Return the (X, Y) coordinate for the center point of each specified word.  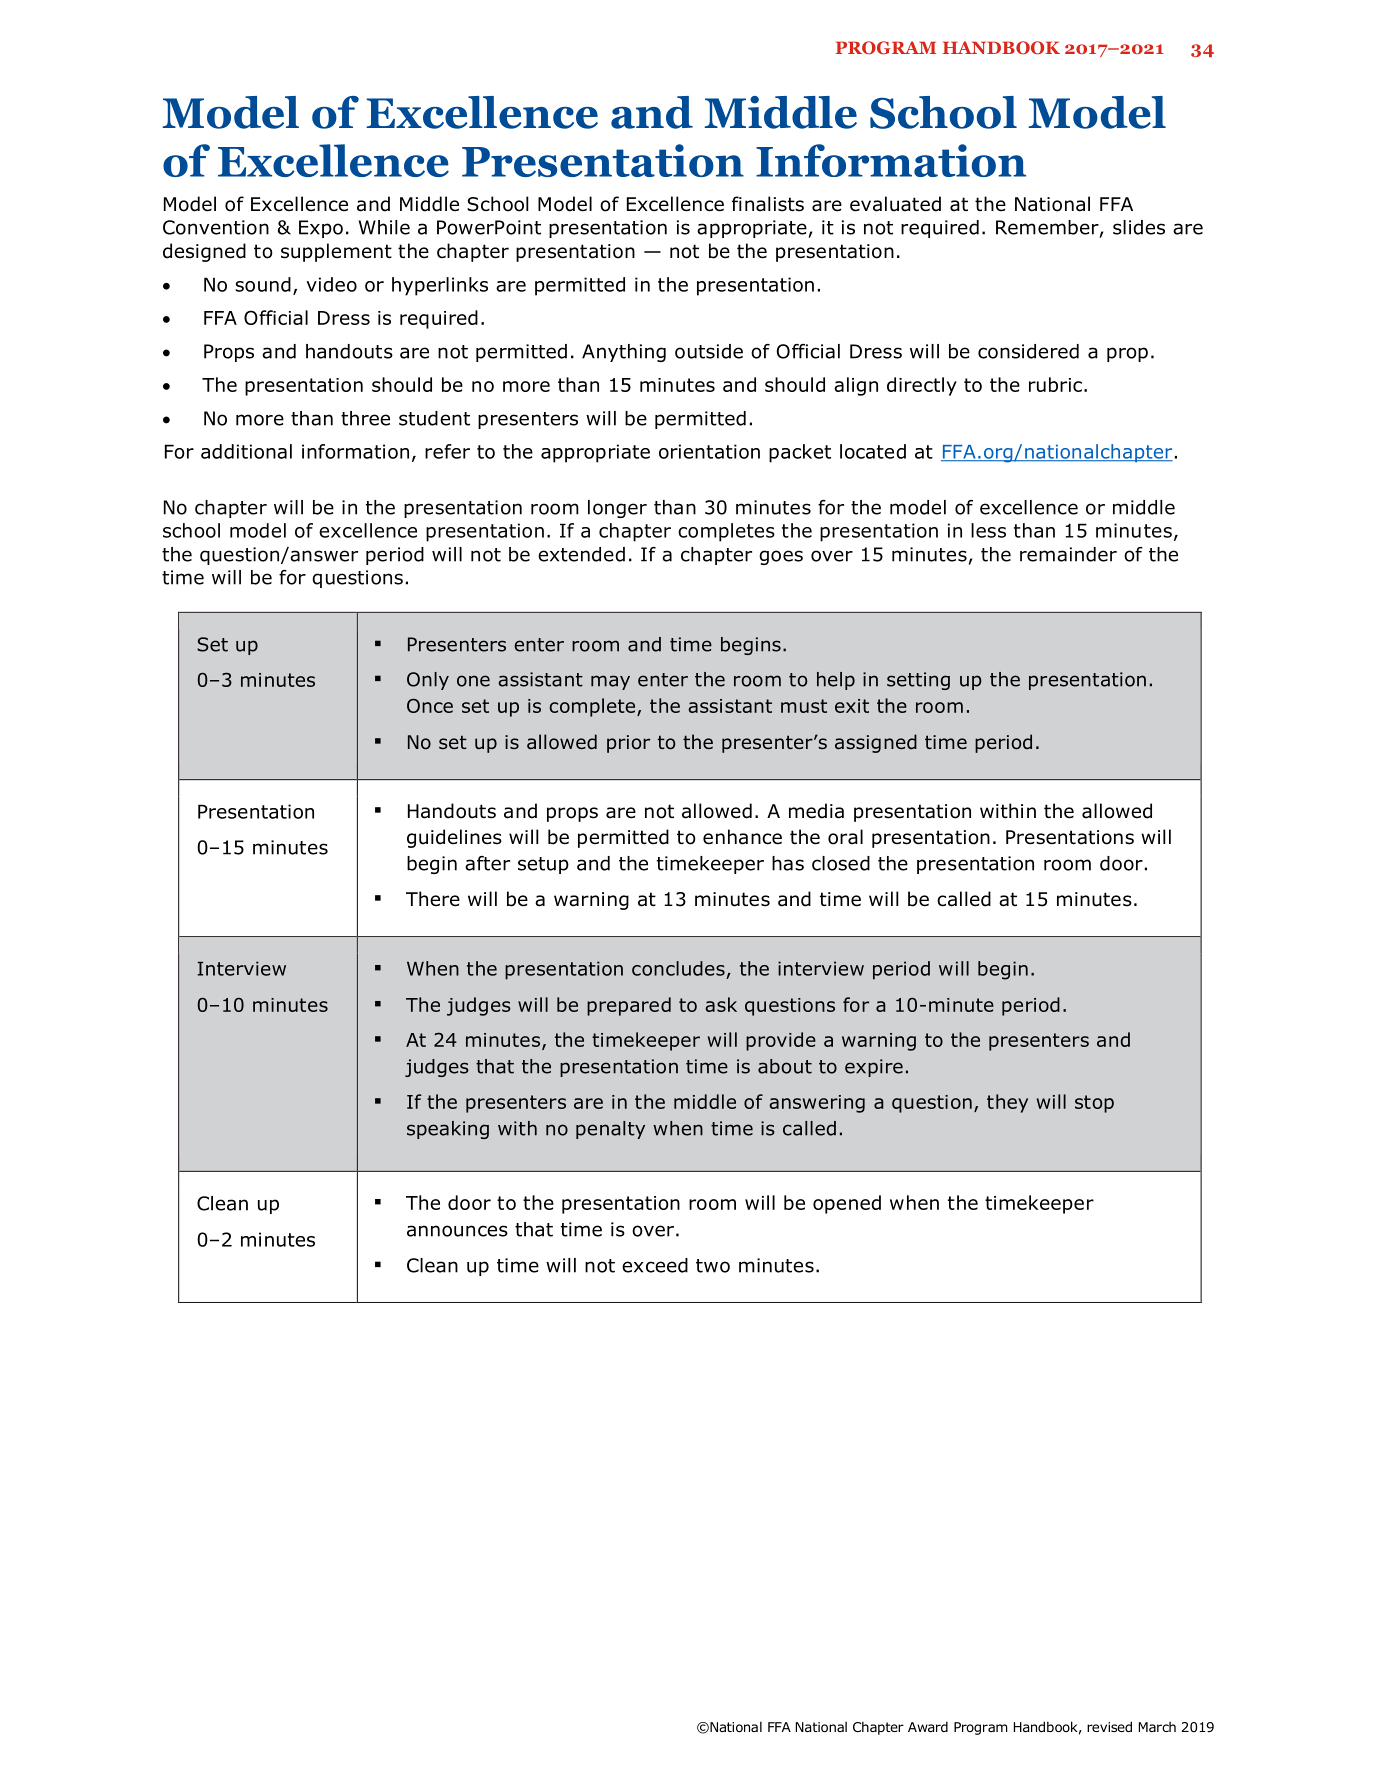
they (1007, 1103)
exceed (655, 1265)
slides (1139, 227)
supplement (336, 252)
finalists (768, 204)
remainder (1068, 554)
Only (428, 681)
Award (928, 1726)
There (433, 899)
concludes (678, 968)
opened (847, 1204)
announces (457, 1231)
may (610, 682)
